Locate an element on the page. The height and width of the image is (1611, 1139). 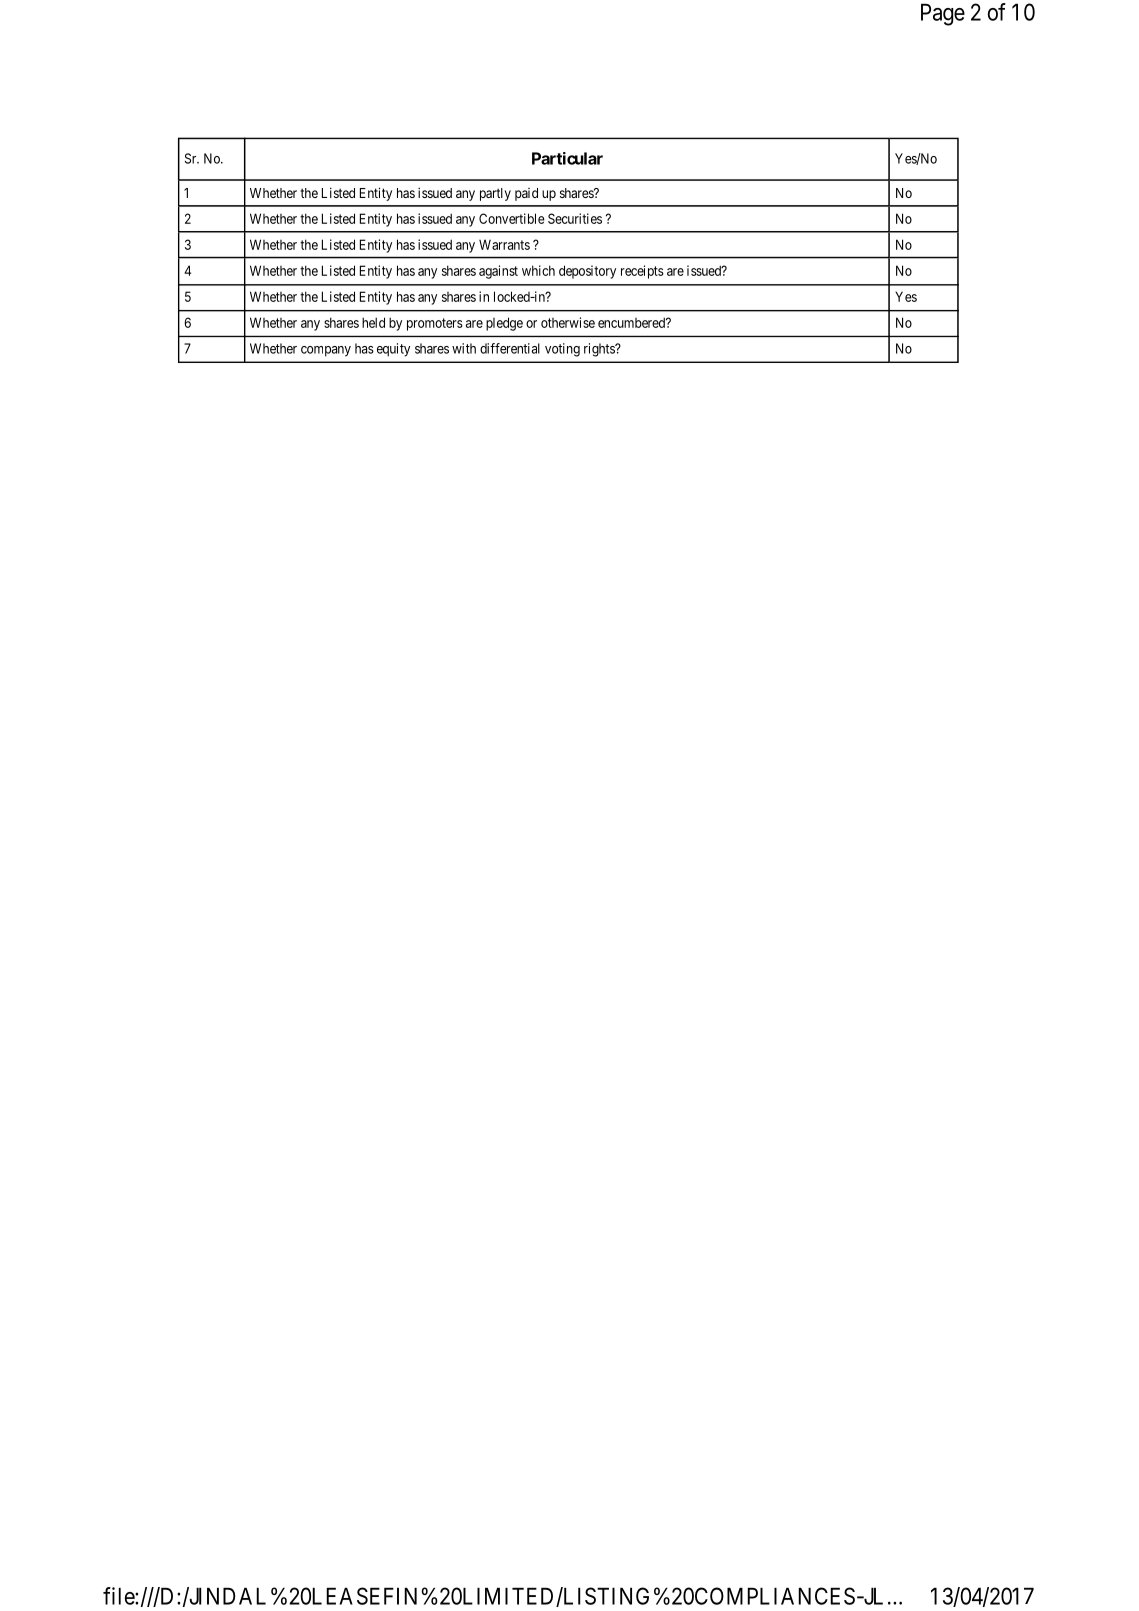
Securities is located at coordinates (575, 218).
